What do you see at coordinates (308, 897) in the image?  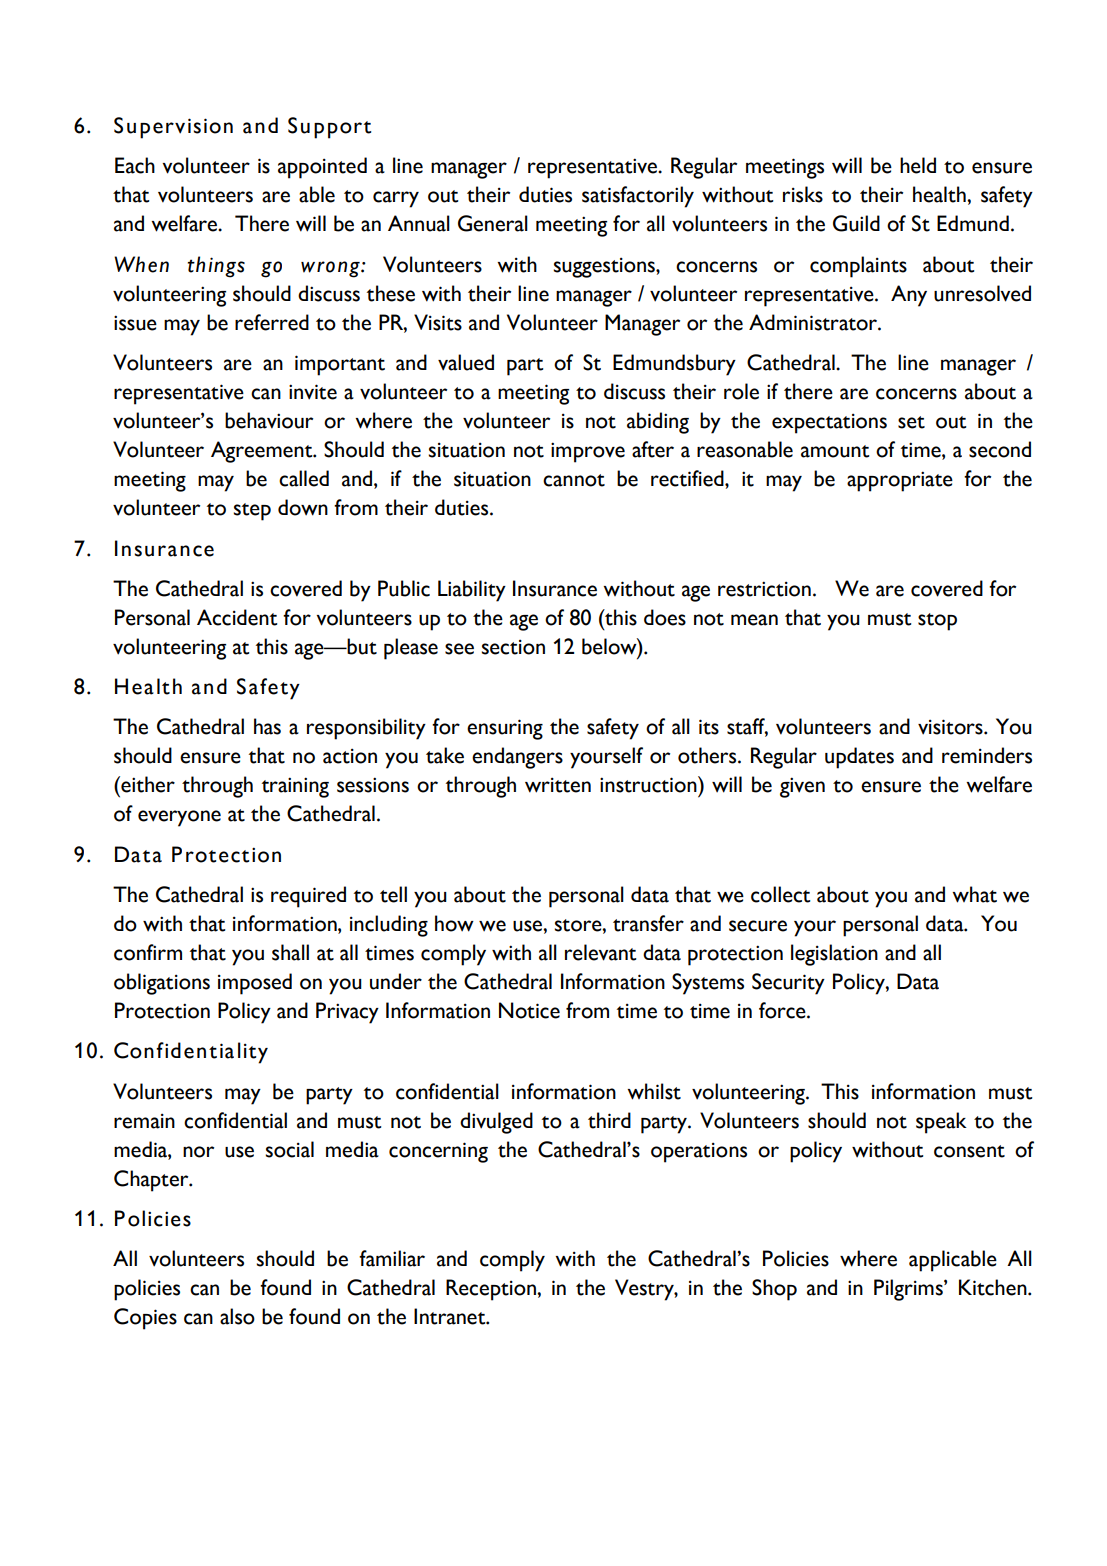 I see `required` at bounding box center [308, 897].
